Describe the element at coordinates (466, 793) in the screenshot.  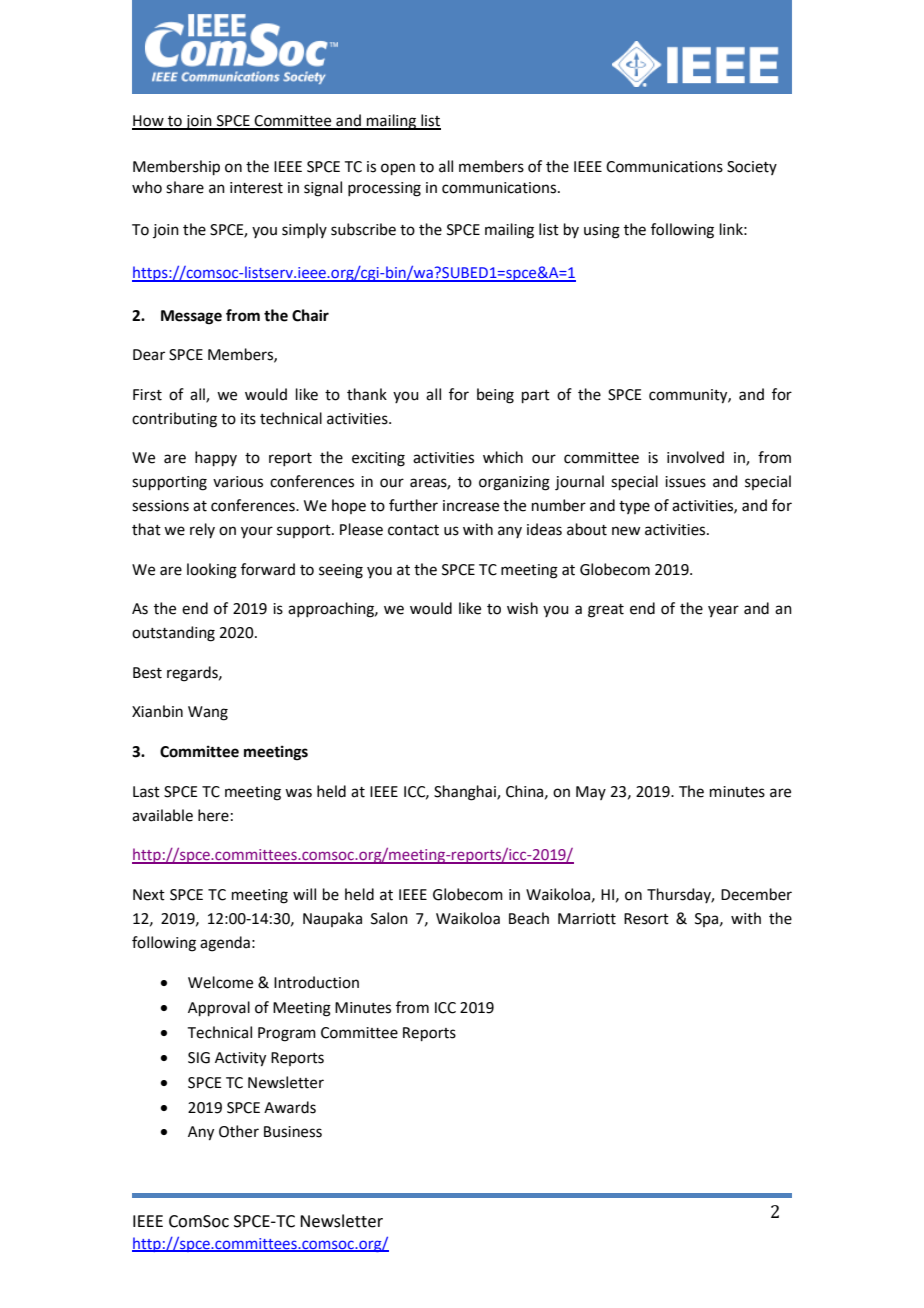
I see `Shanghai` at that location.
